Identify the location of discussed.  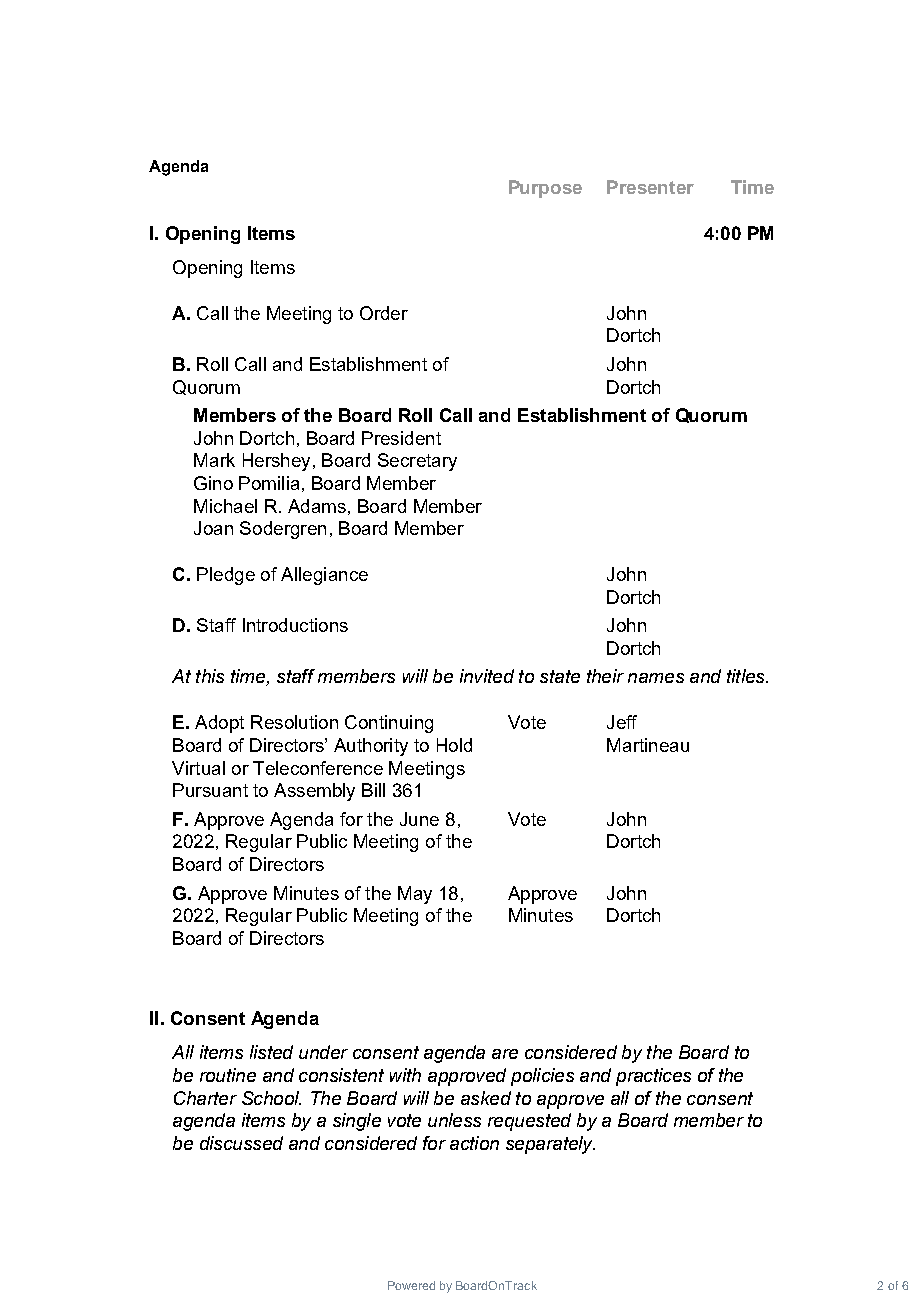
(241, 1143).
